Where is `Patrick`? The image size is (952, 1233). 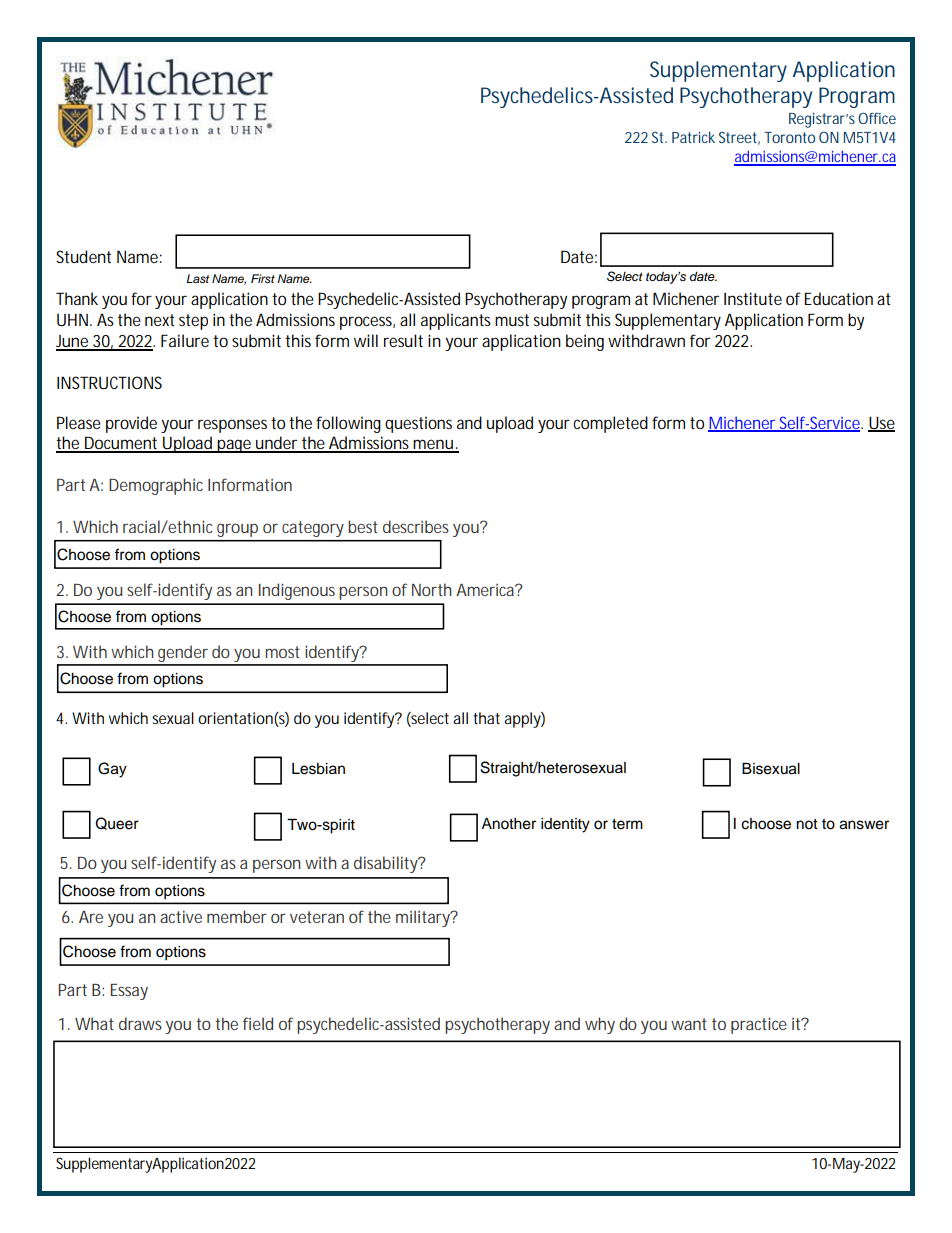
Patrick is located at coordinates (693, 137).
